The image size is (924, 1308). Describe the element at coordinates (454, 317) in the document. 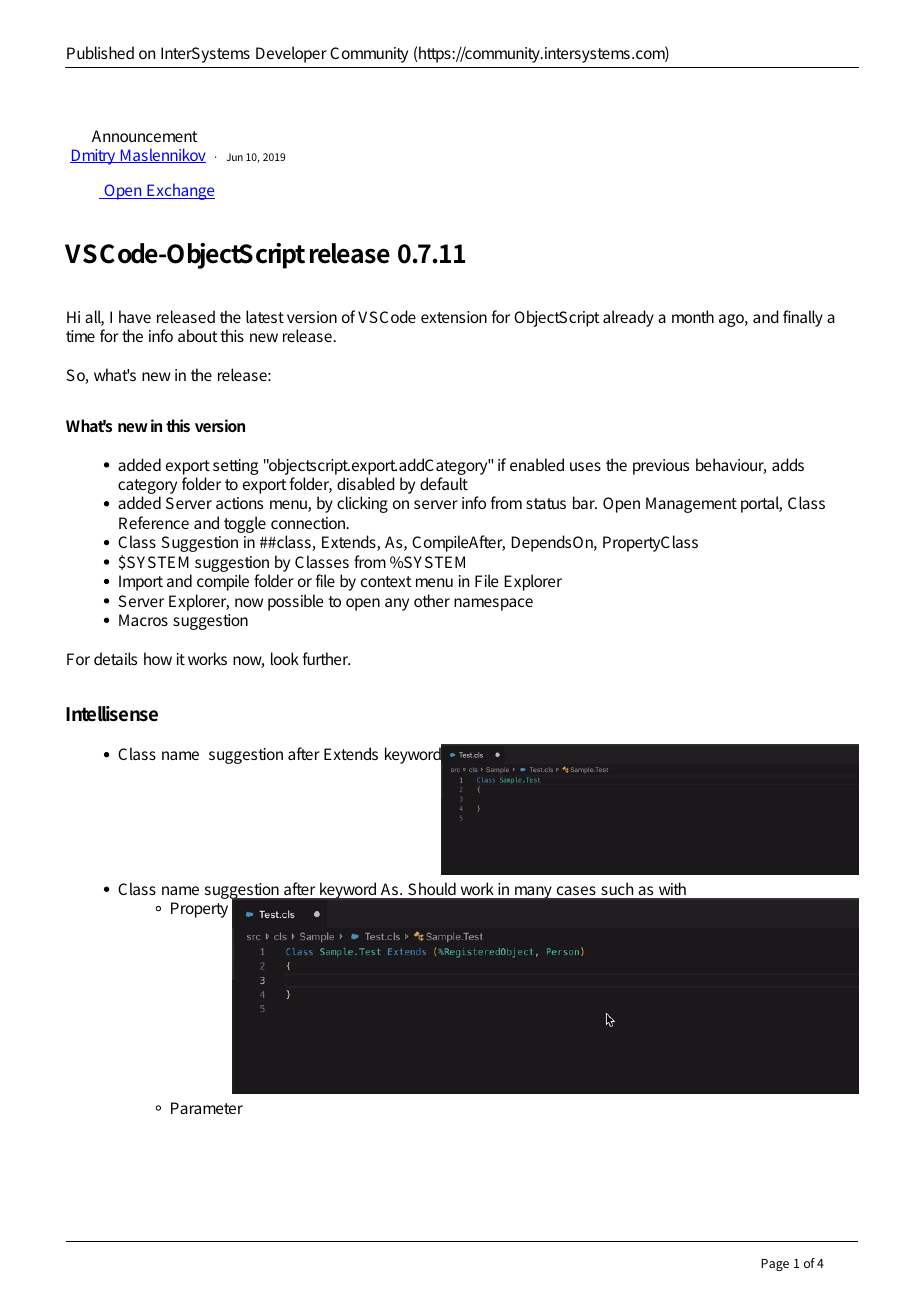

I see `extension` at that location.
